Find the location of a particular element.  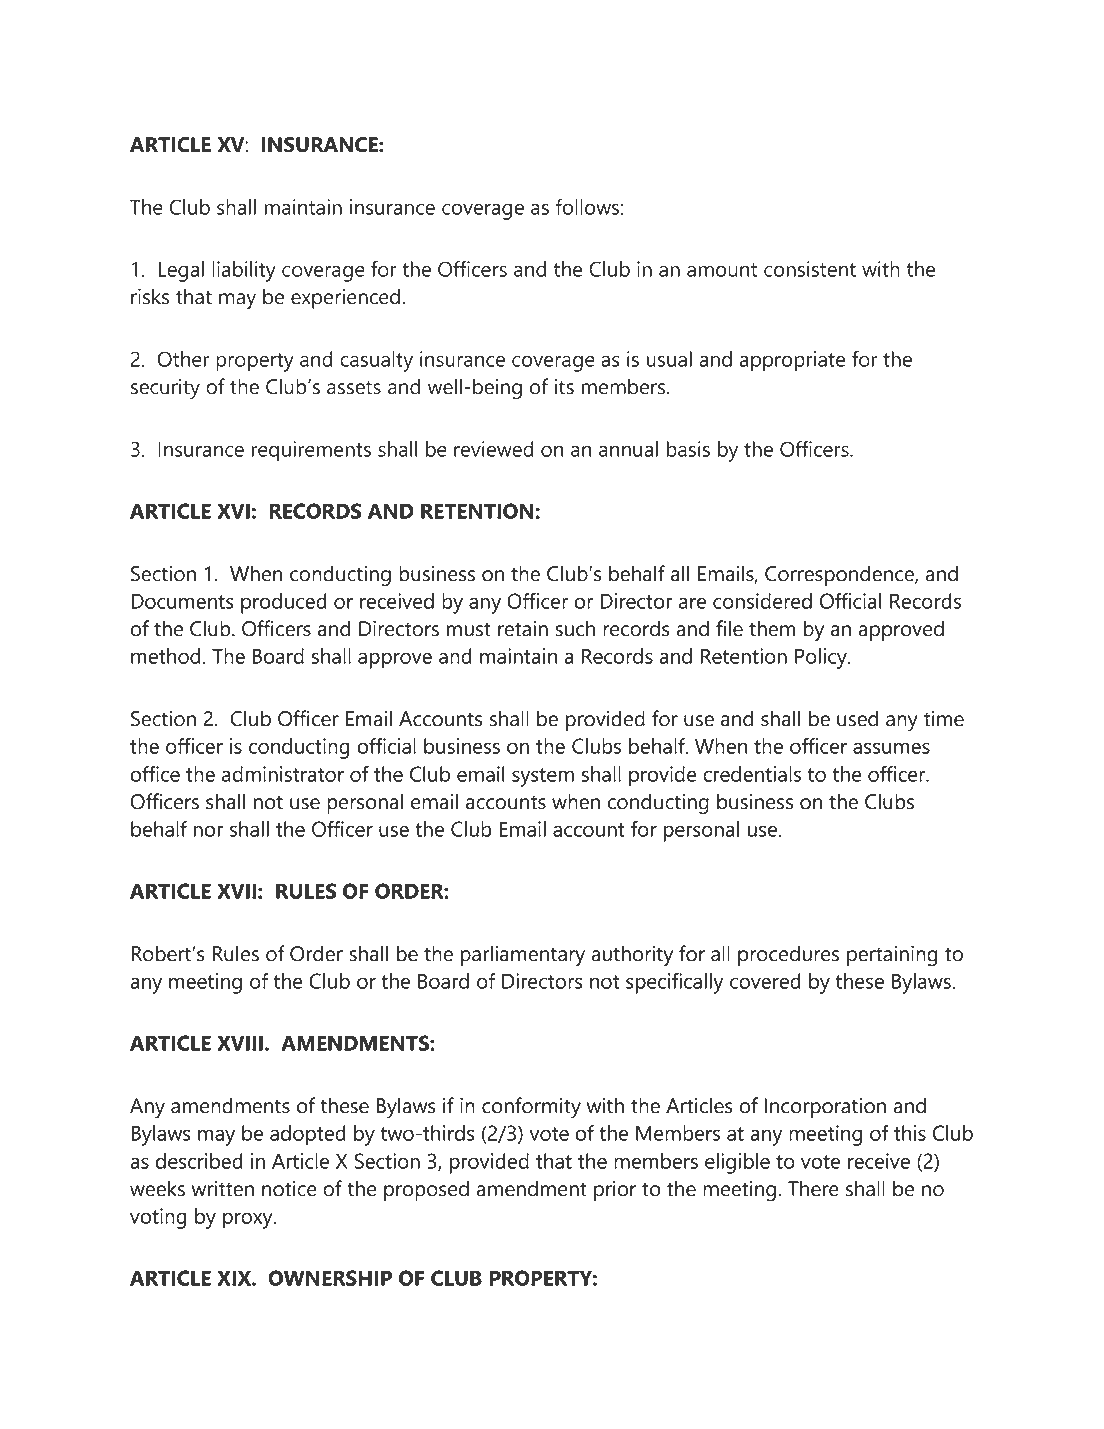

follows is located at coordinates (587, 207).
